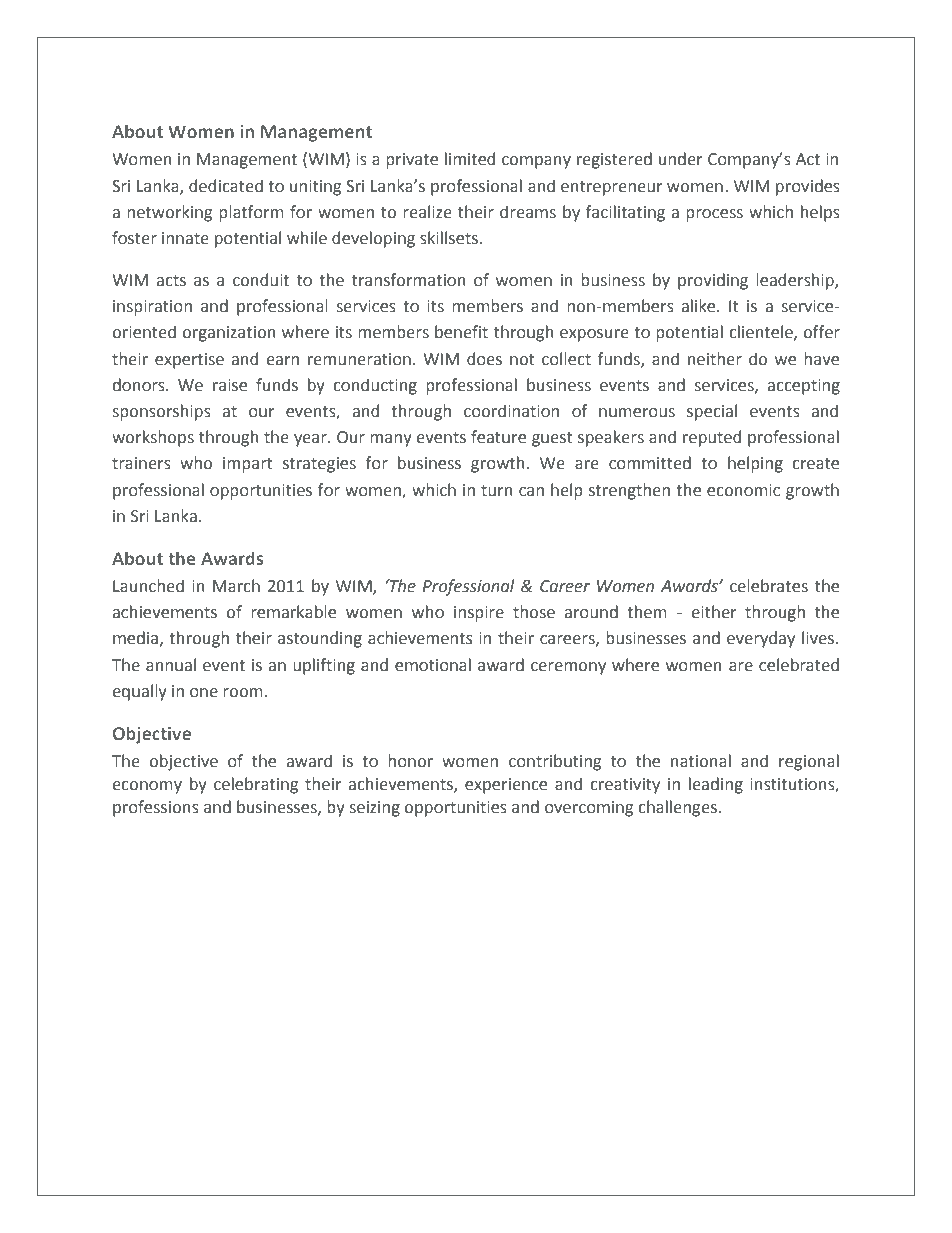 The height and width of the image is (1233, 952). I want to click on celebrates, so click(769, 586).
